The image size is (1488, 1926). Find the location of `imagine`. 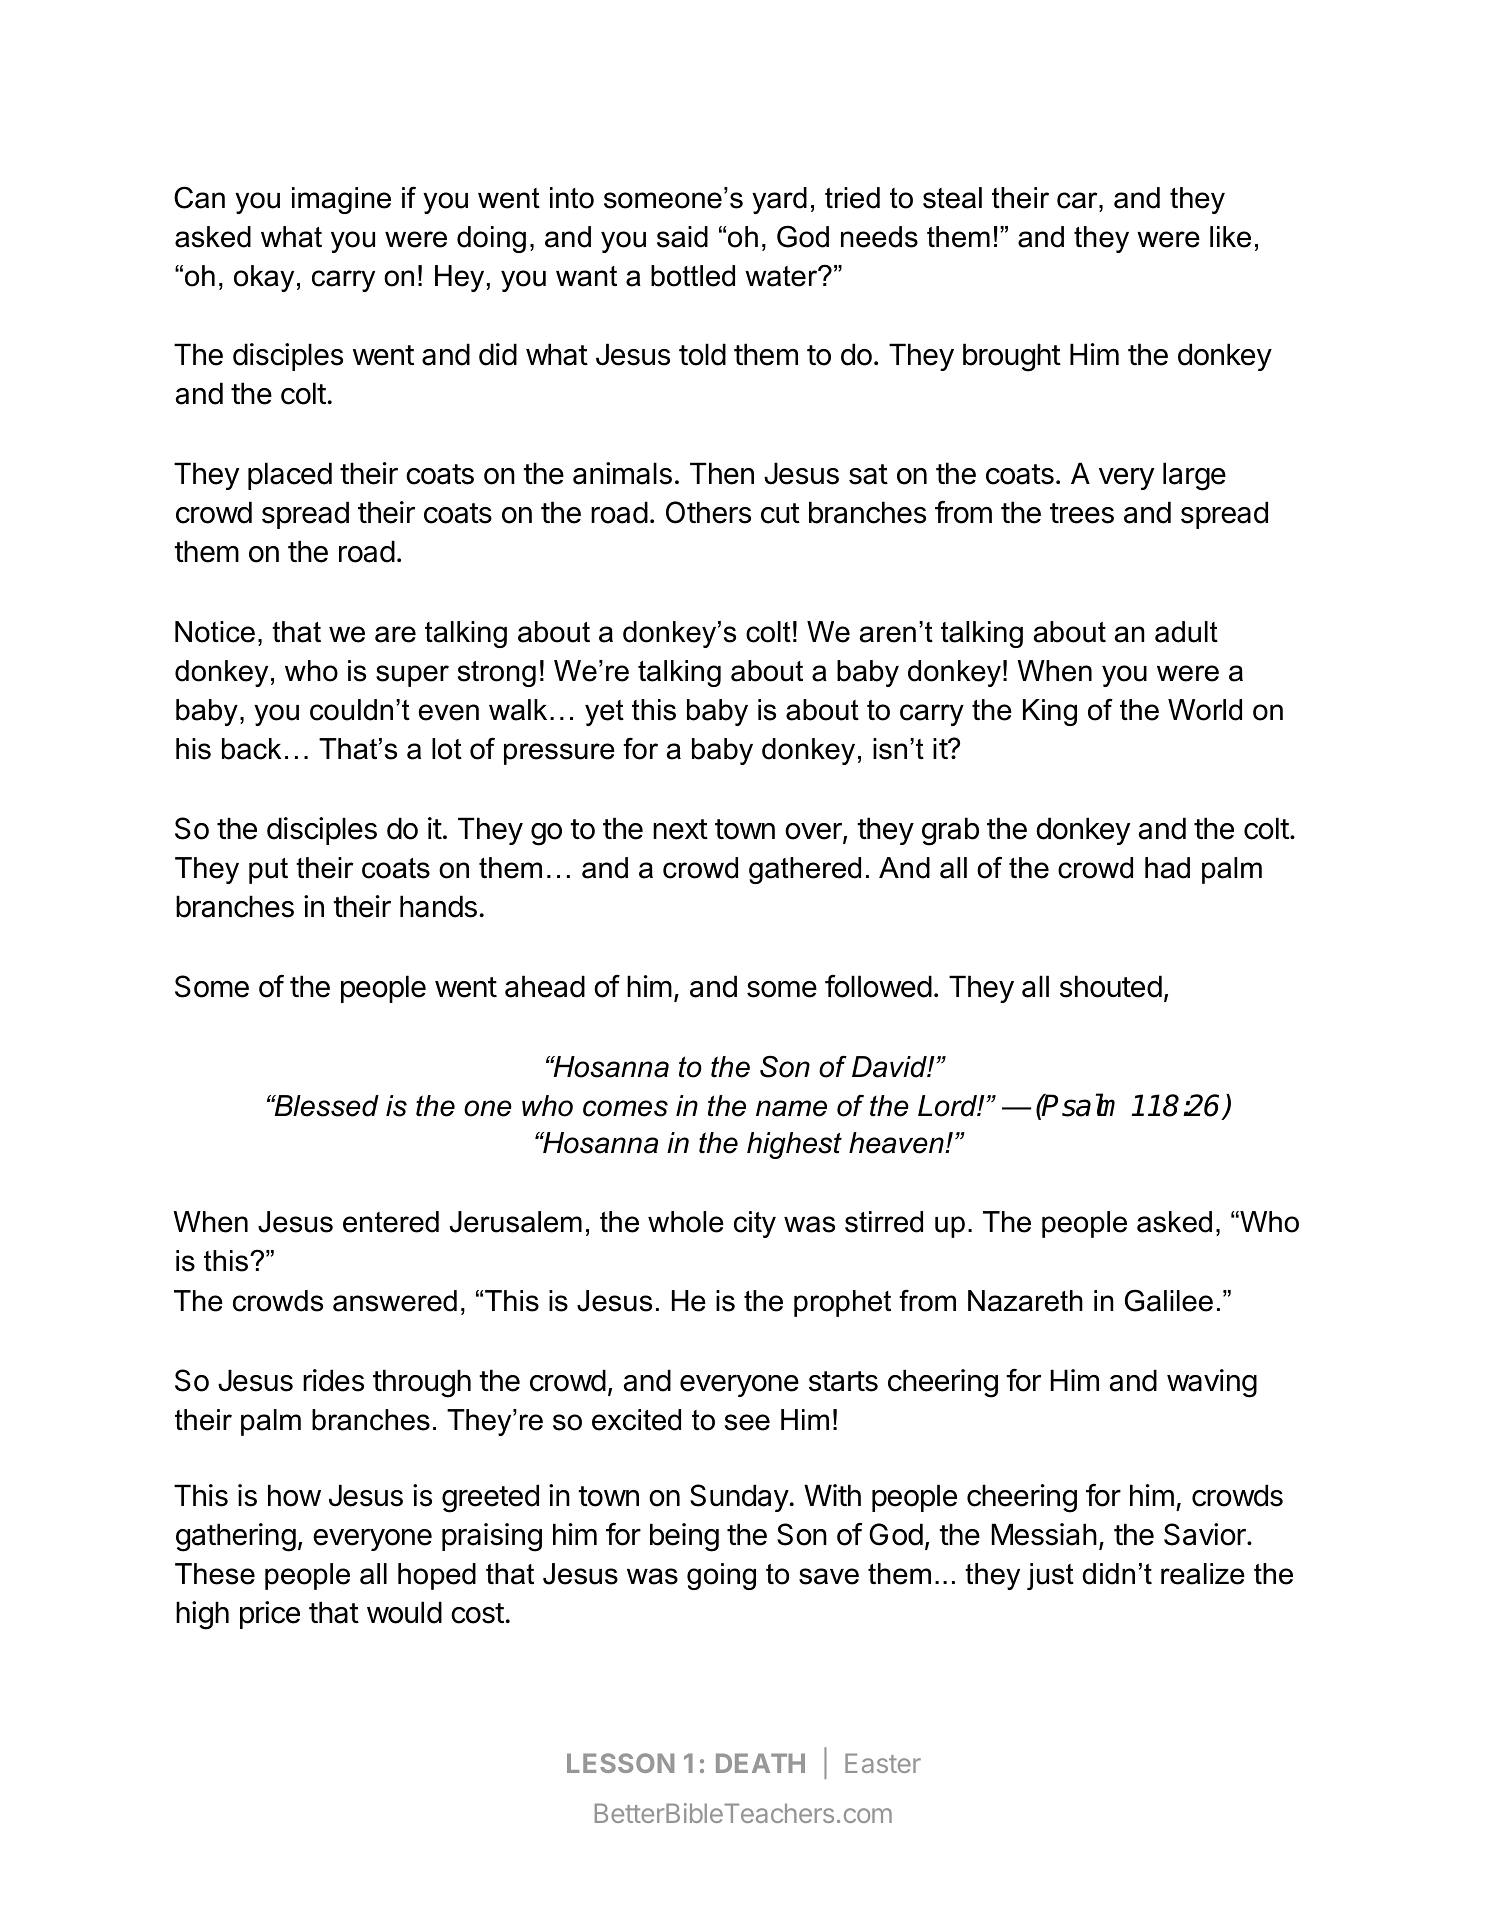

imagine is located at coordinates (341, 200).
